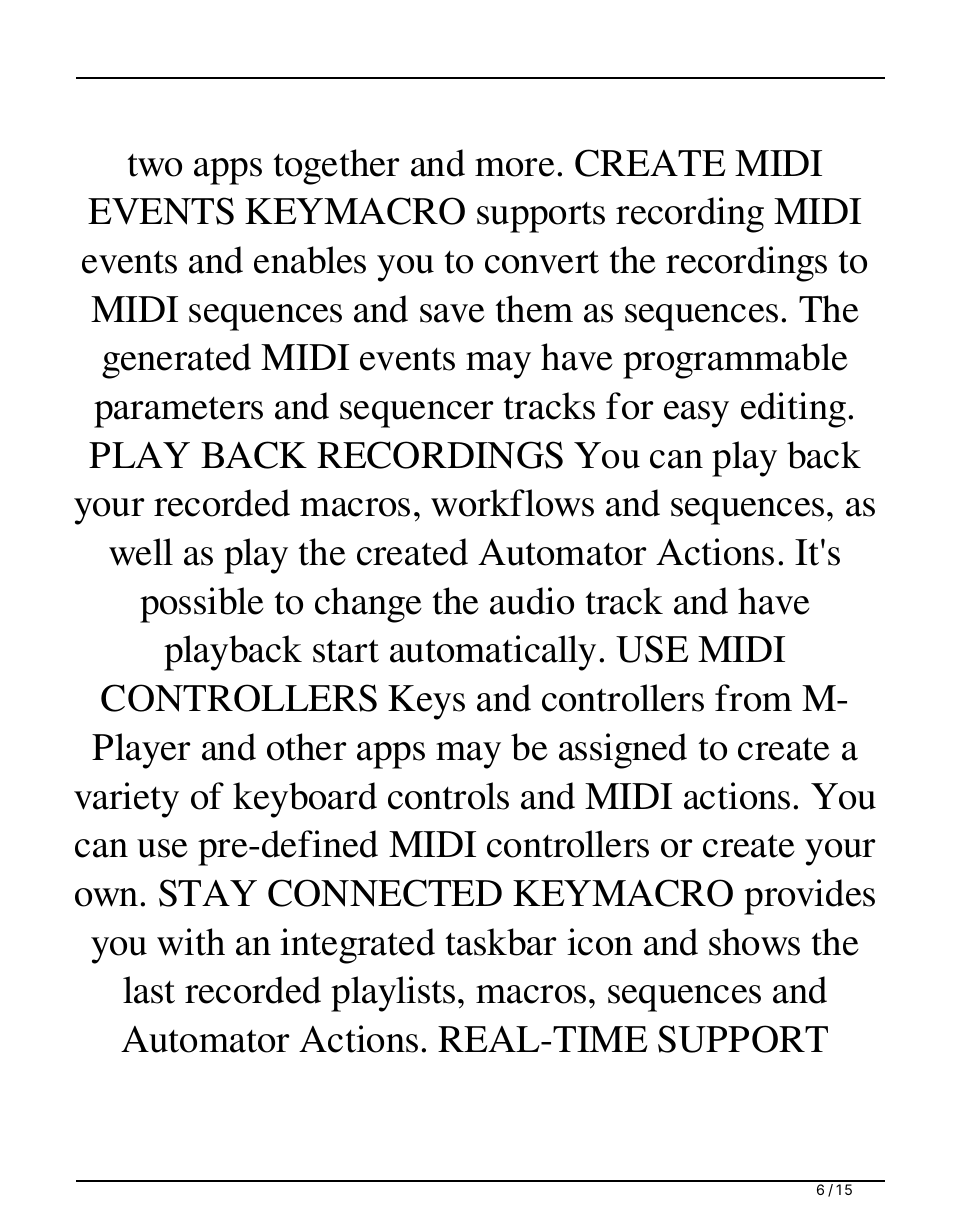 The height and width of the screenshot is (1232, 961). What do you see at coordinates (542, 262) in the screenshot?
I see `convert` at bounding box center [542, 262].
